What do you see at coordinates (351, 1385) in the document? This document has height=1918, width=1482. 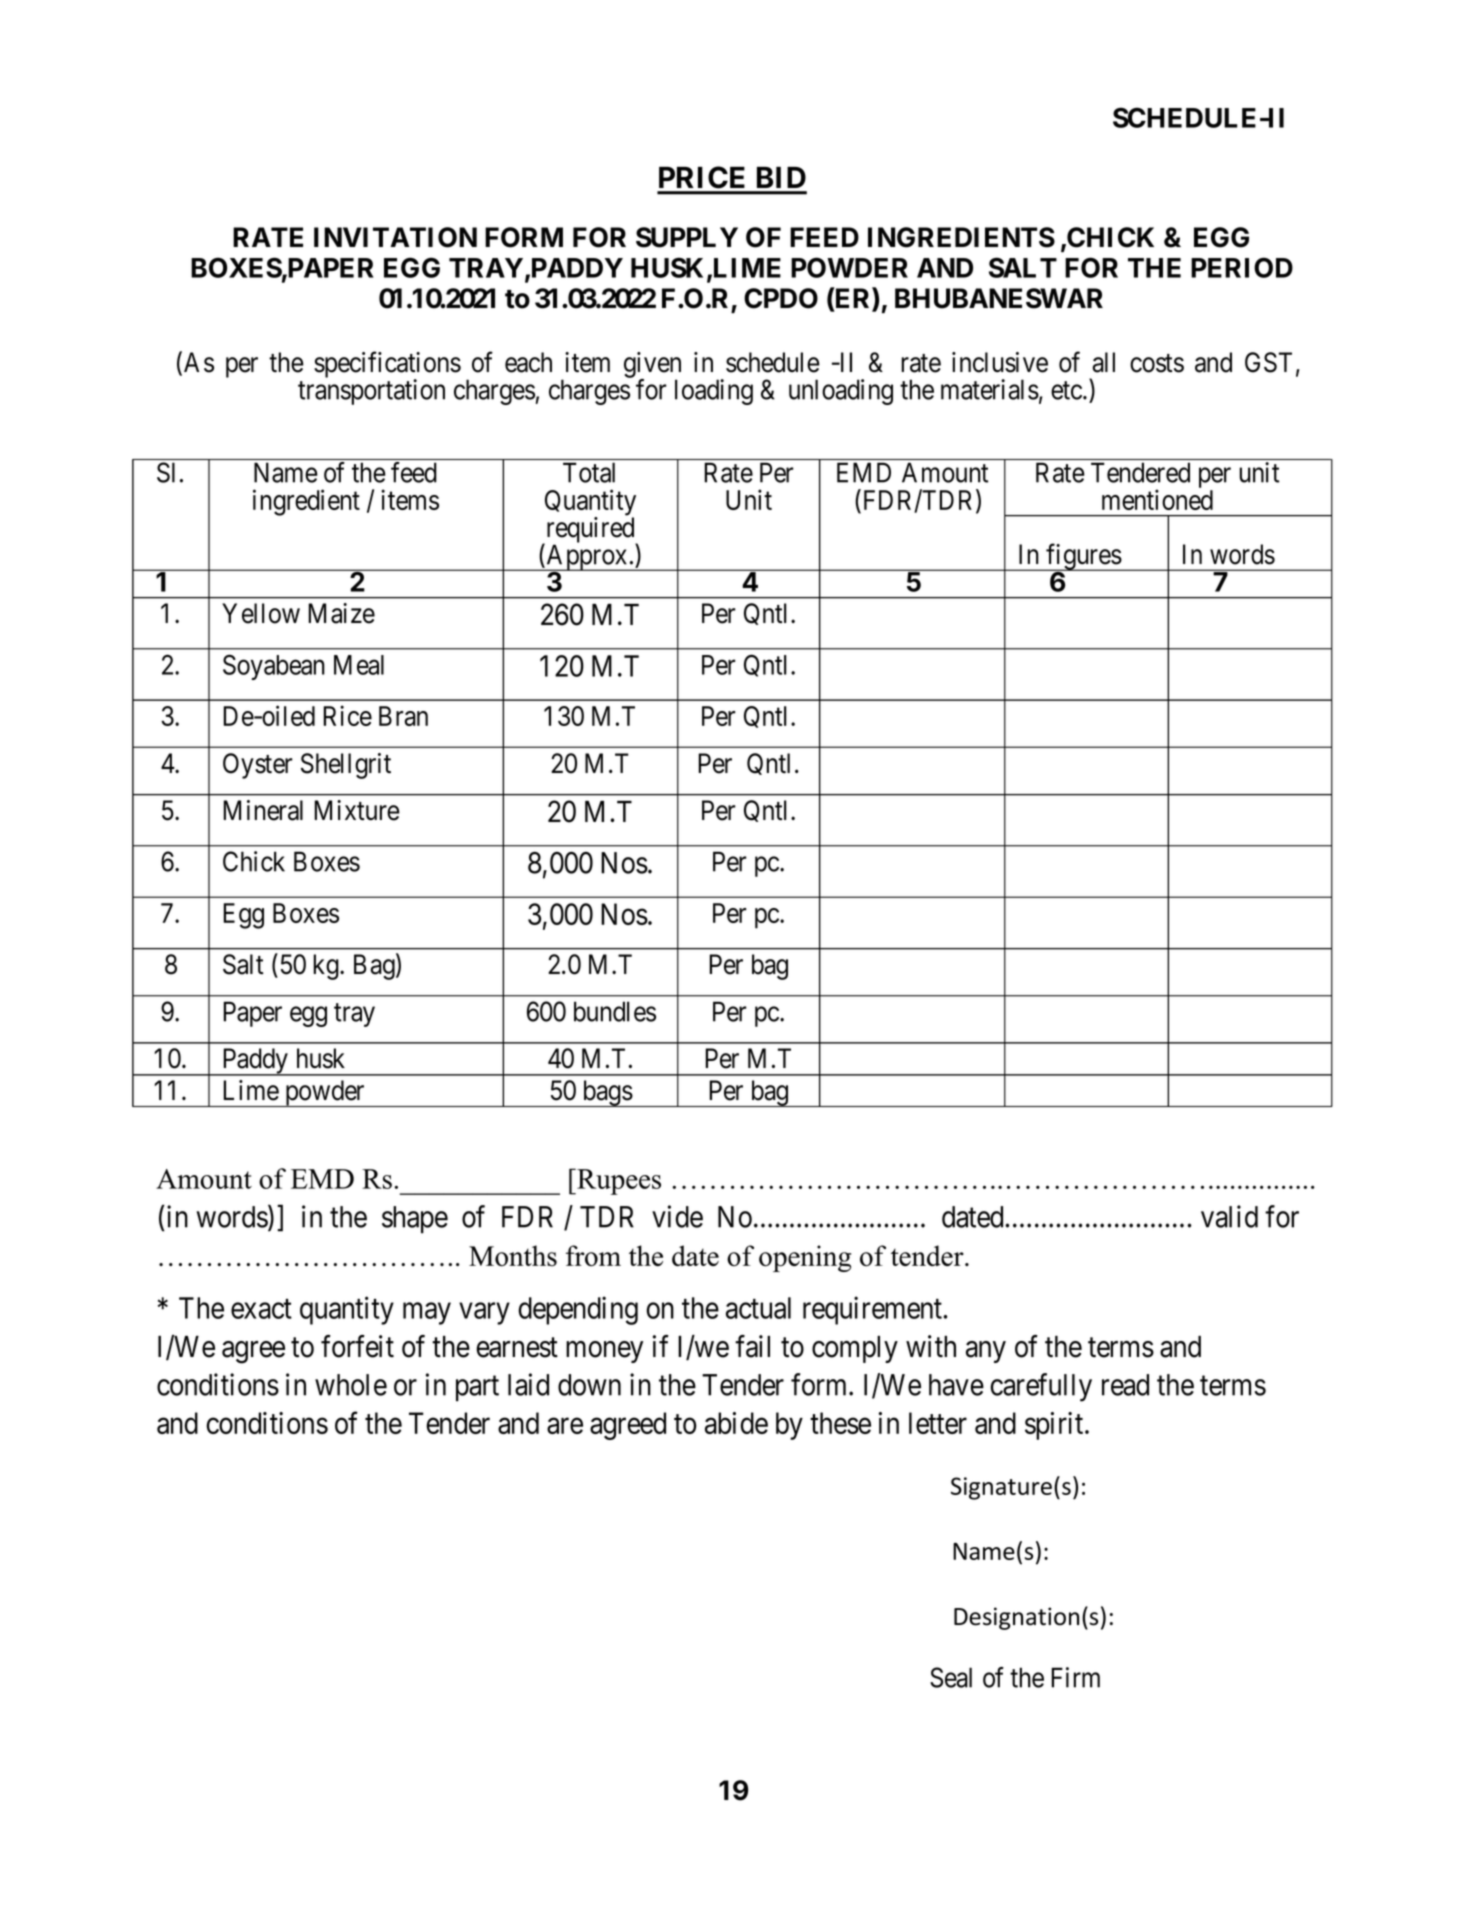 I see `whole` at bounding box center [351, 1385].
